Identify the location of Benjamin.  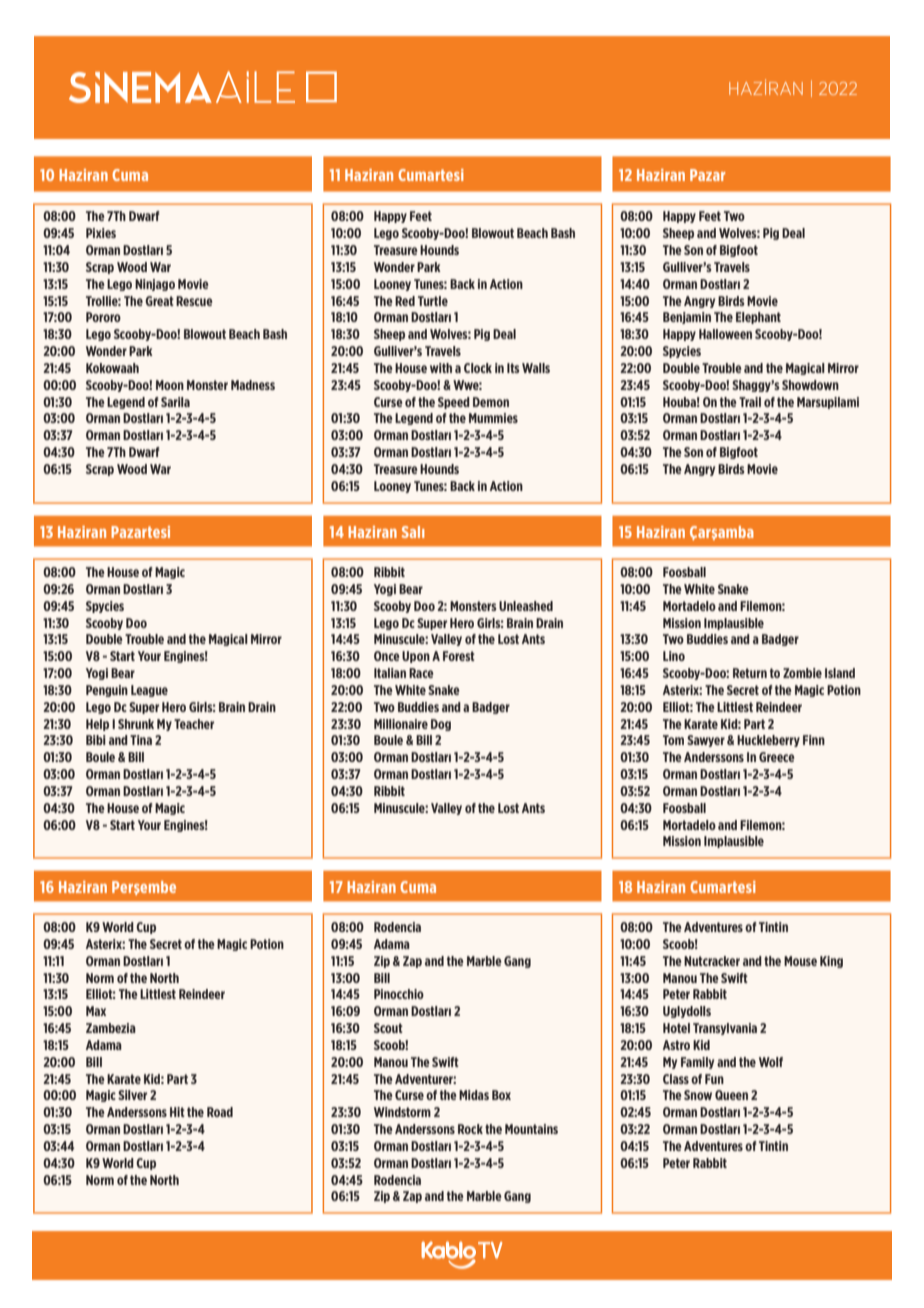
(687, 318).
